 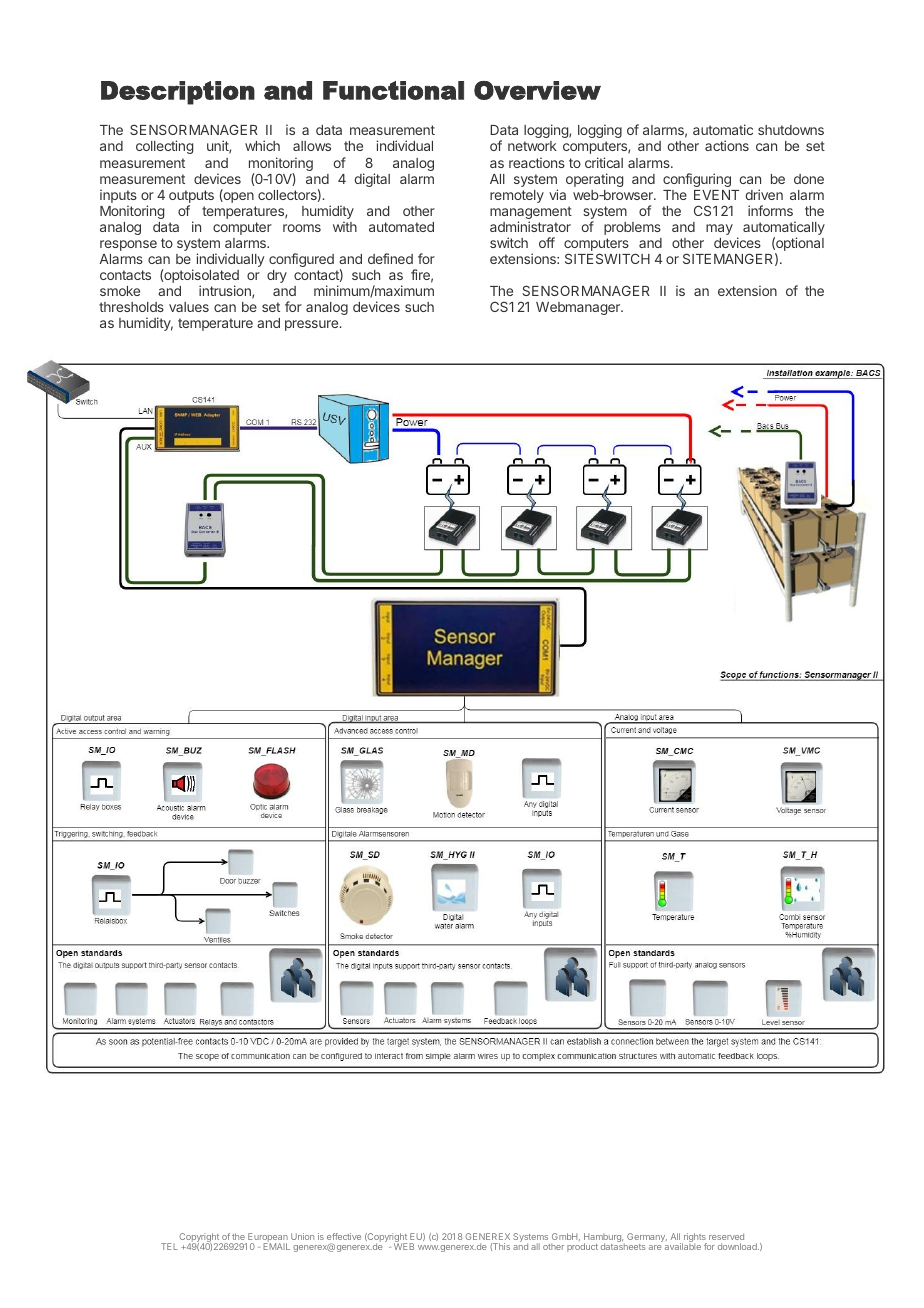 What do you see at coordinates (532, 146) in the page?
I see `network` at bounding box center [532, 146].
